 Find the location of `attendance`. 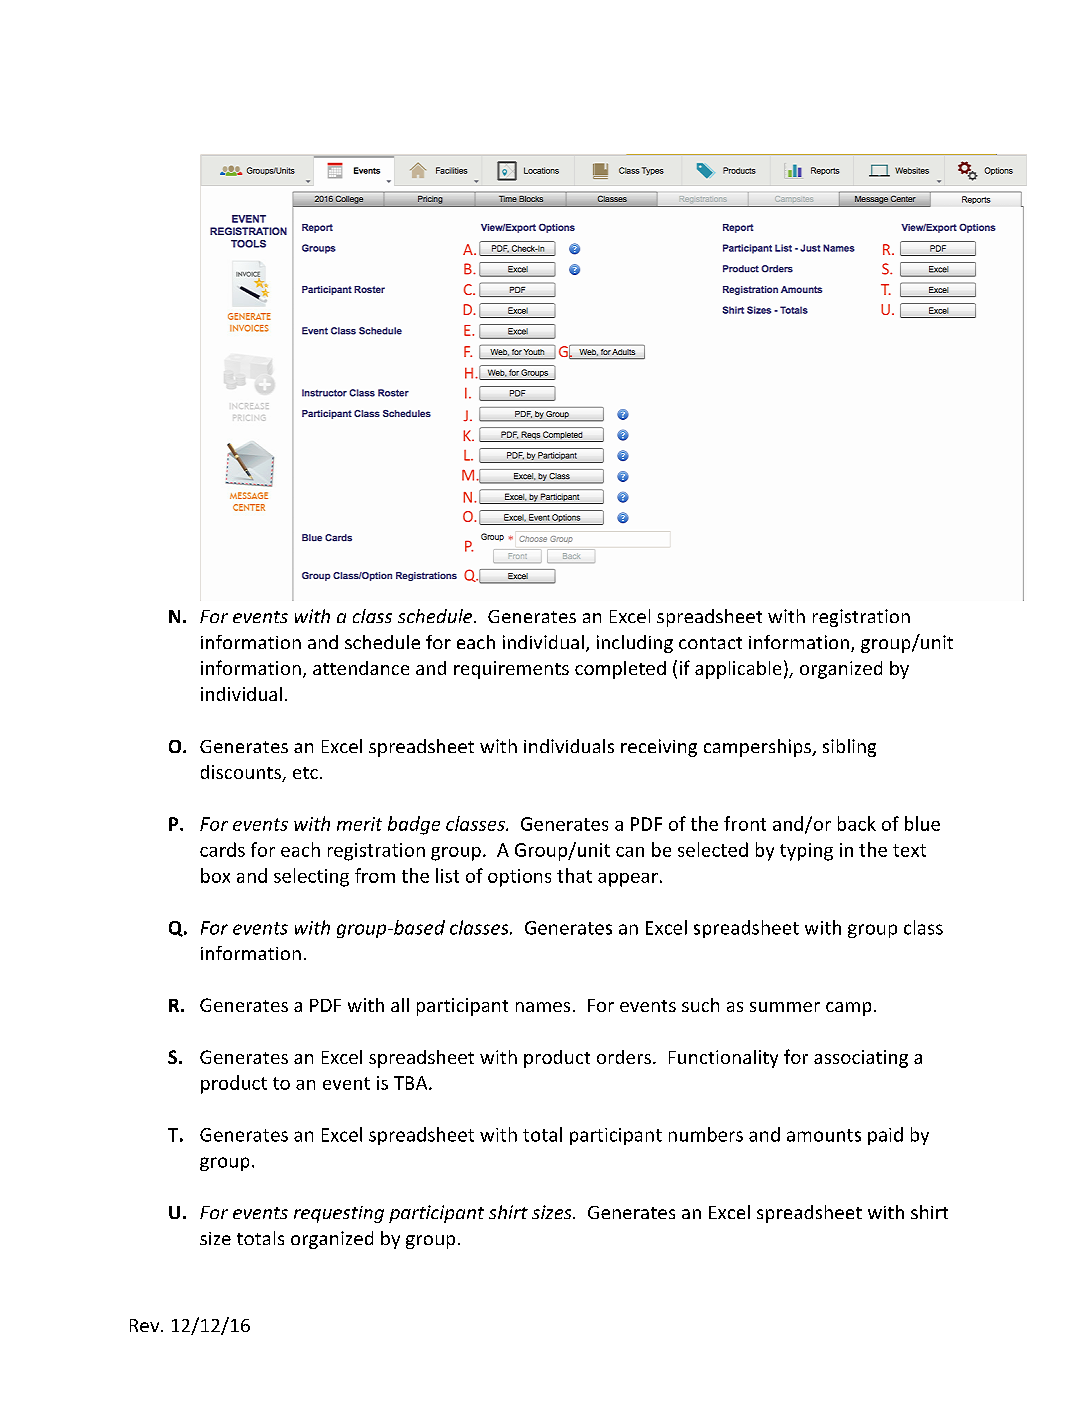

attendance is located at coordinates (361, 668).
